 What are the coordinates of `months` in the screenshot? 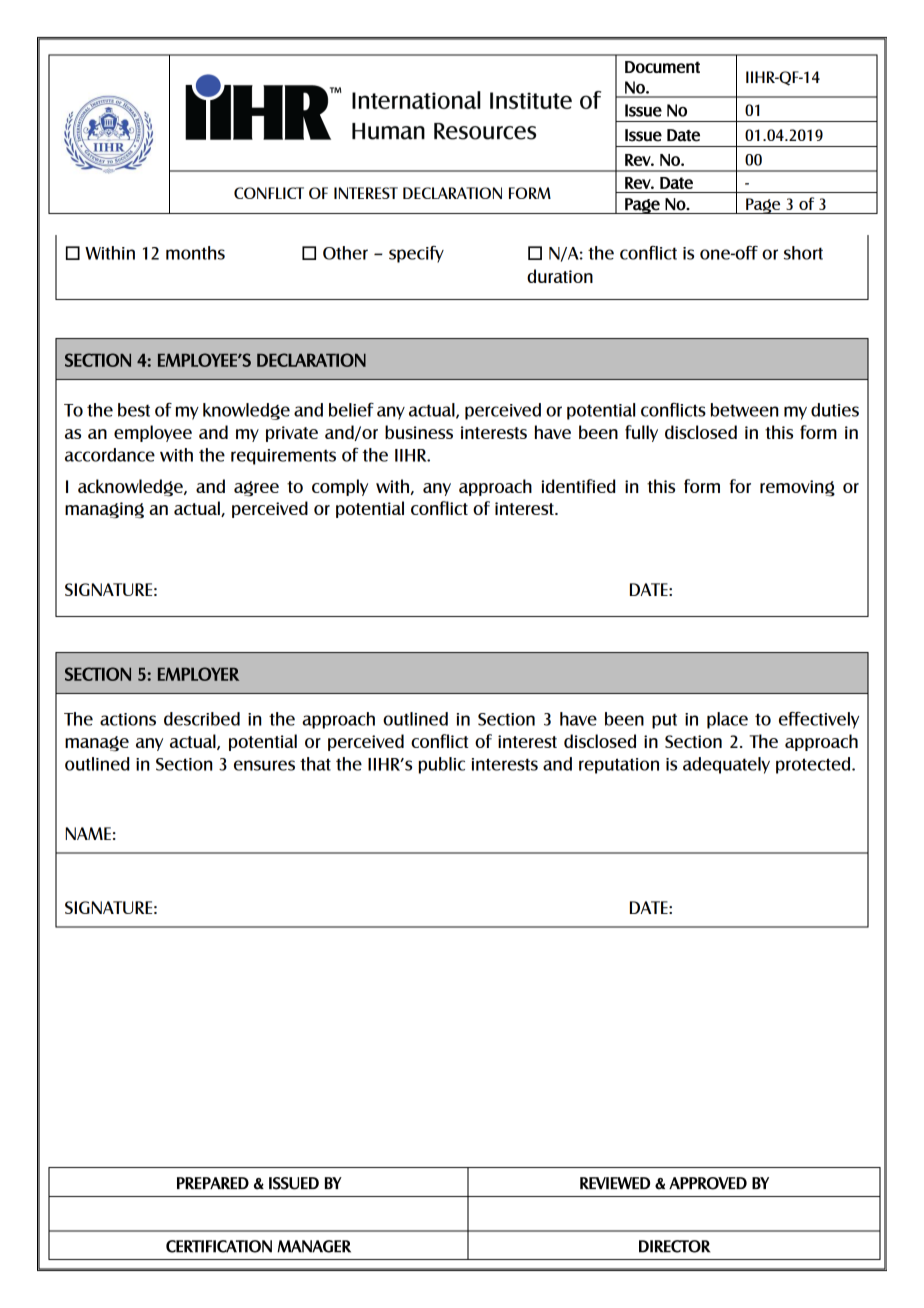 It's located at (195, 253).
